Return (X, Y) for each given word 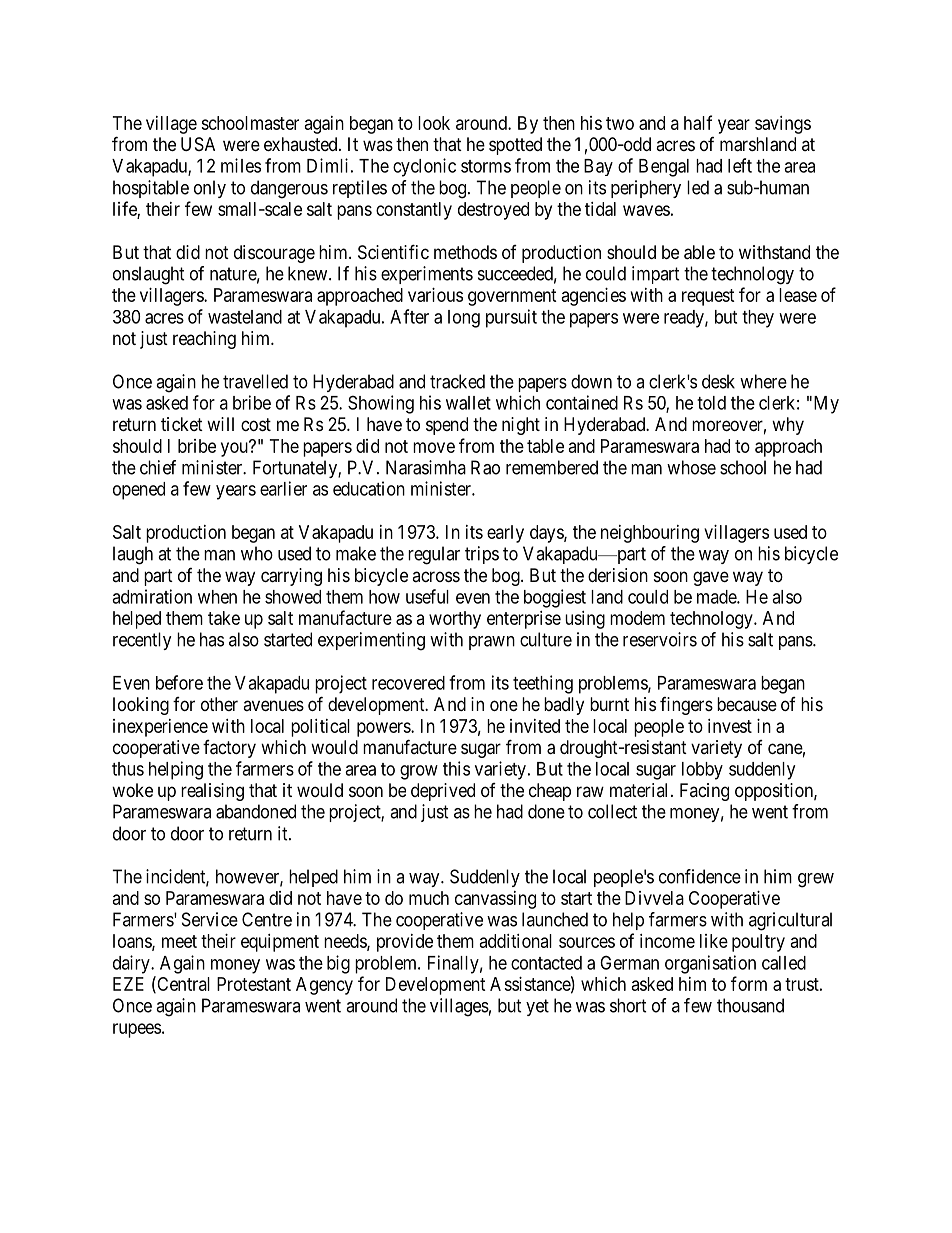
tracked (457, 381)
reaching (204, 340)
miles (241, 165)
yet (537, 1007)
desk (718, 381)
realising (212, 792)
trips (482, 555)
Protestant (254, 984)
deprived (443, 792)
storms (486, 166)
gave (711, 578)
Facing (704, 792)
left (740, 165)
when (217, 597)
